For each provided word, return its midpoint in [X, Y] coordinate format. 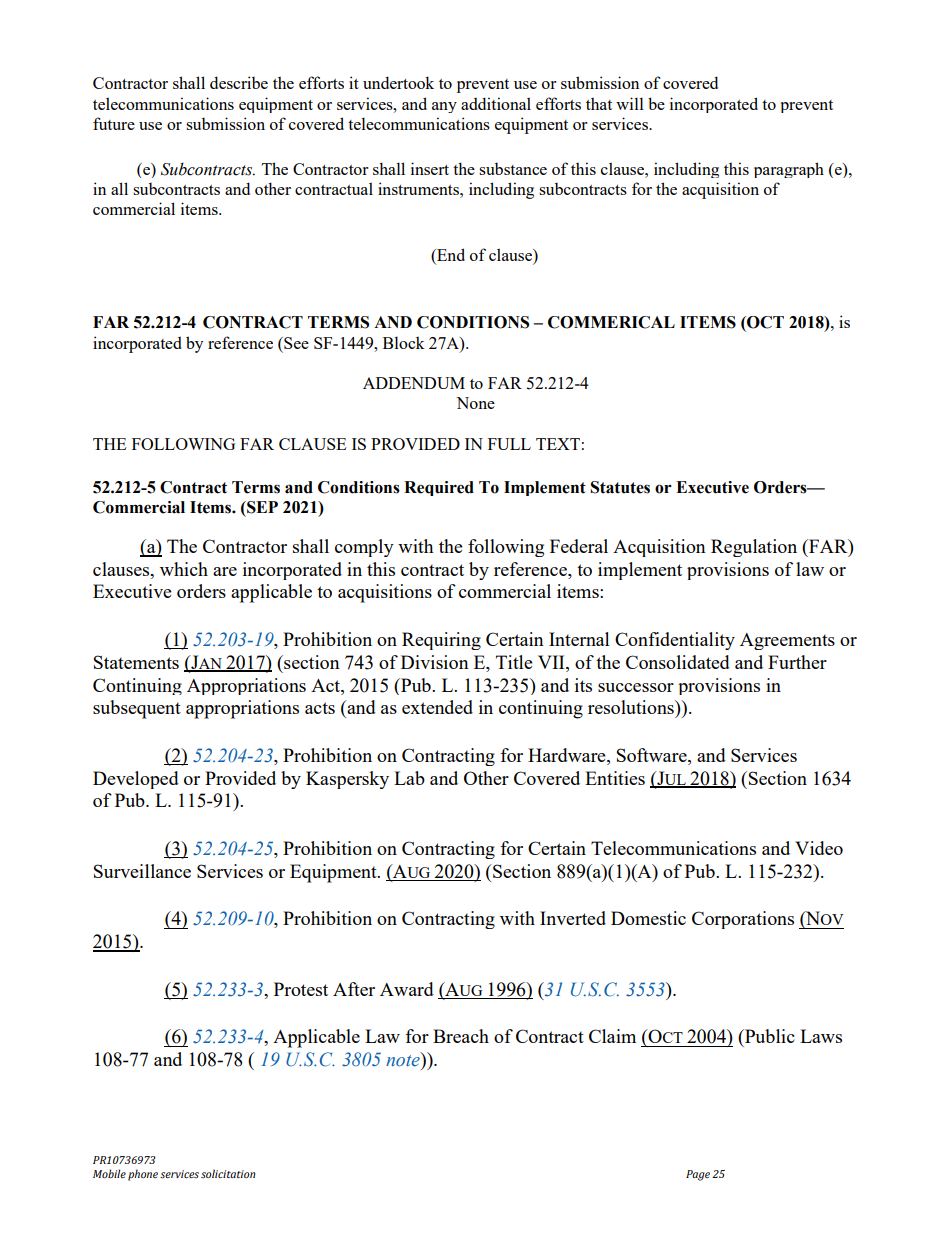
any [444, 107]
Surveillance [142, 871]
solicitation [228, 1173]
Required [439, 488]
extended [437, 707]
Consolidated [678, 662]
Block [404, 342]
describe [239, 82]
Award [407, 989]
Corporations [743, 920]
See [295, 343]
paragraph [789, 170]
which [184, 569]
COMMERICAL [611, 322]
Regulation [754, 548]
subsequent [137, 709]
